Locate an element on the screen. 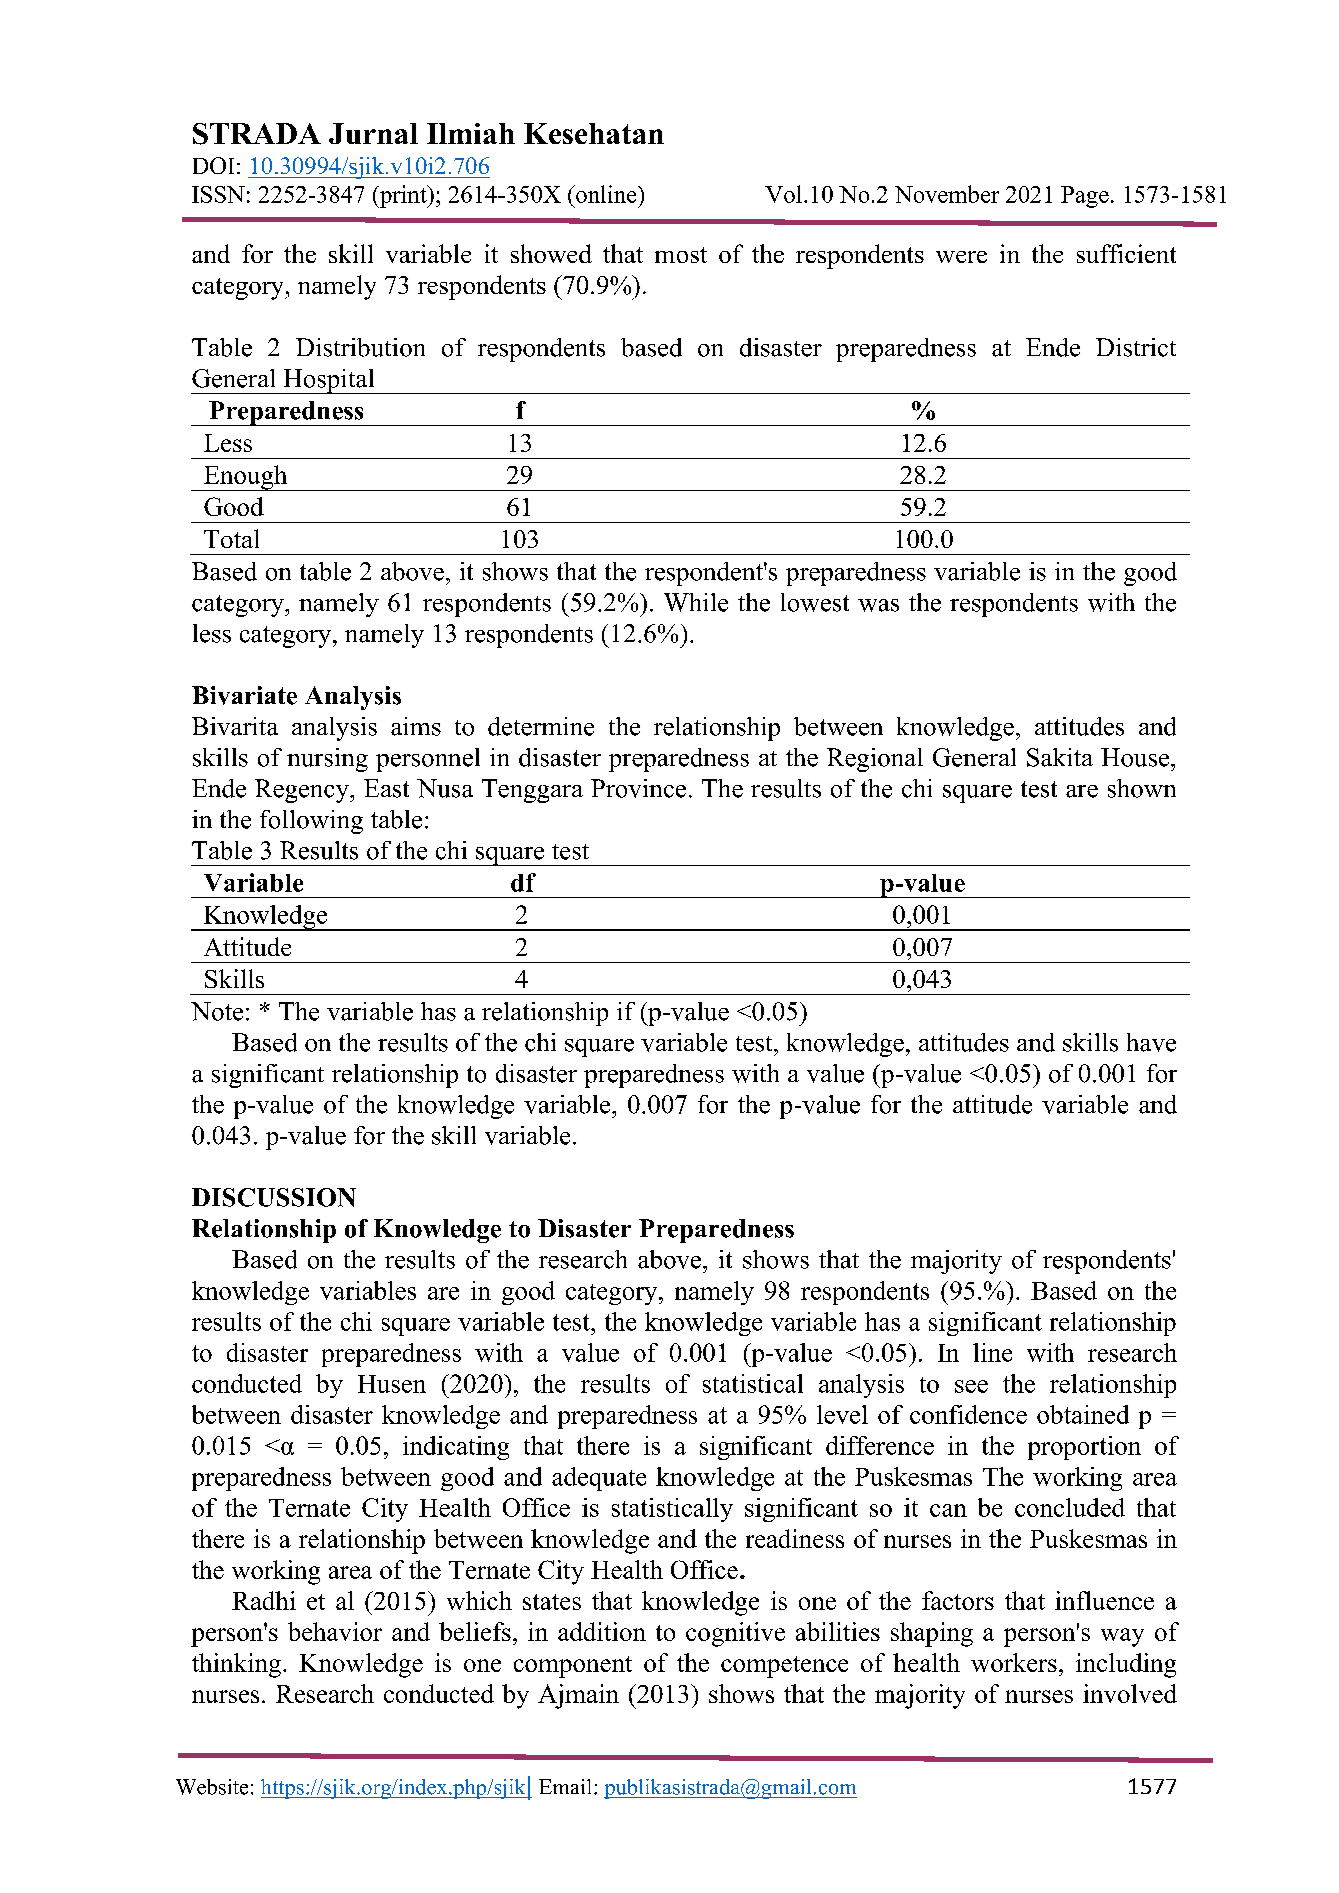 The width and height of the screenshot is (1339, 1893). thinking is located at coordinates (236, 1665).
